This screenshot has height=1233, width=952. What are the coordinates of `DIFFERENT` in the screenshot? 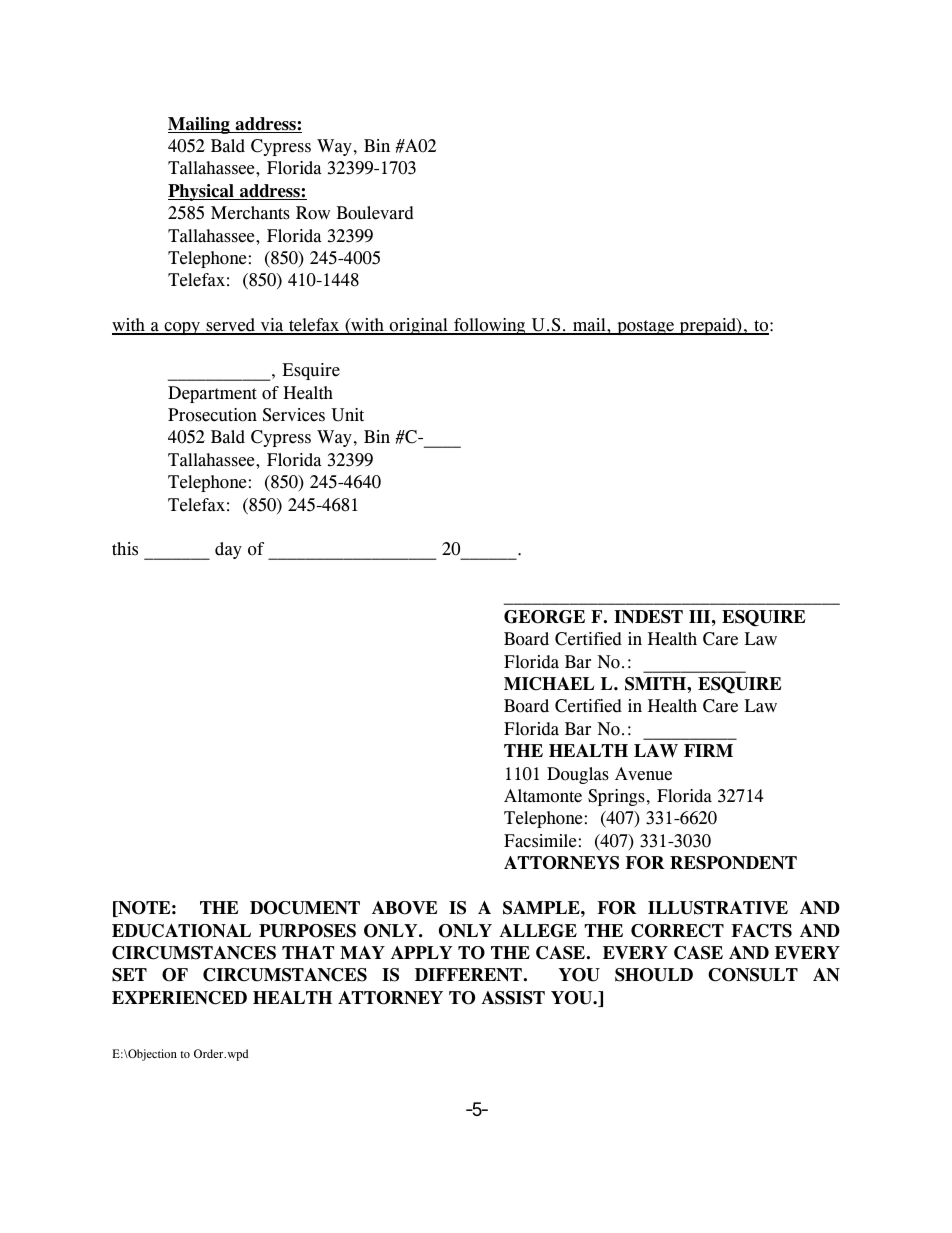 It's located at (468, 974).
